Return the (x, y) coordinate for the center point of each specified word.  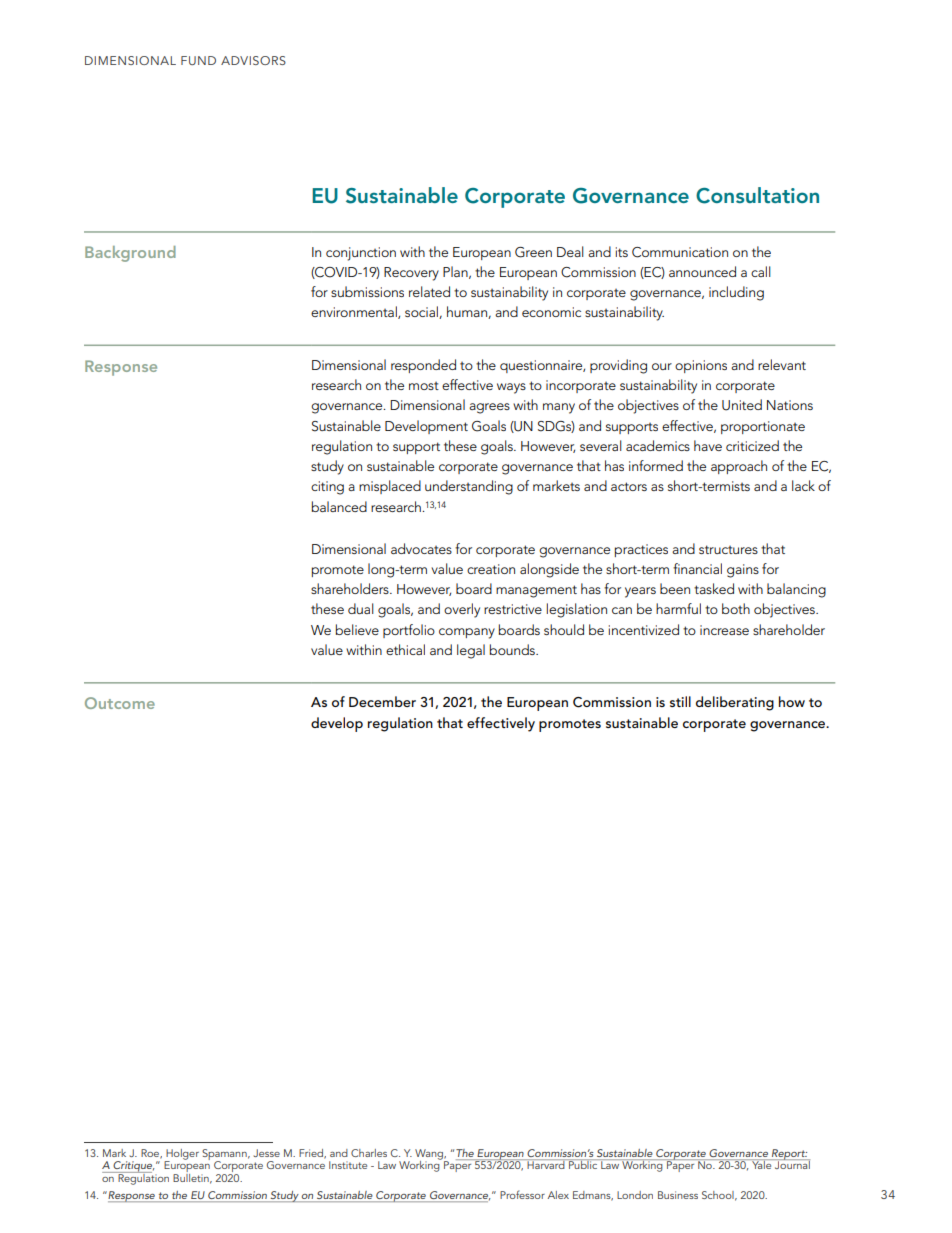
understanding (469, 487)
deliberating (735, 703)
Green (533, 252)
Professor (522, 1194)
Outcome (120, 703)
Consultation (757, 195)
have (708, 445)
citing (327, 488)
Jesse (266, 1153)
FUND (198, 60)
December (382, 701)
